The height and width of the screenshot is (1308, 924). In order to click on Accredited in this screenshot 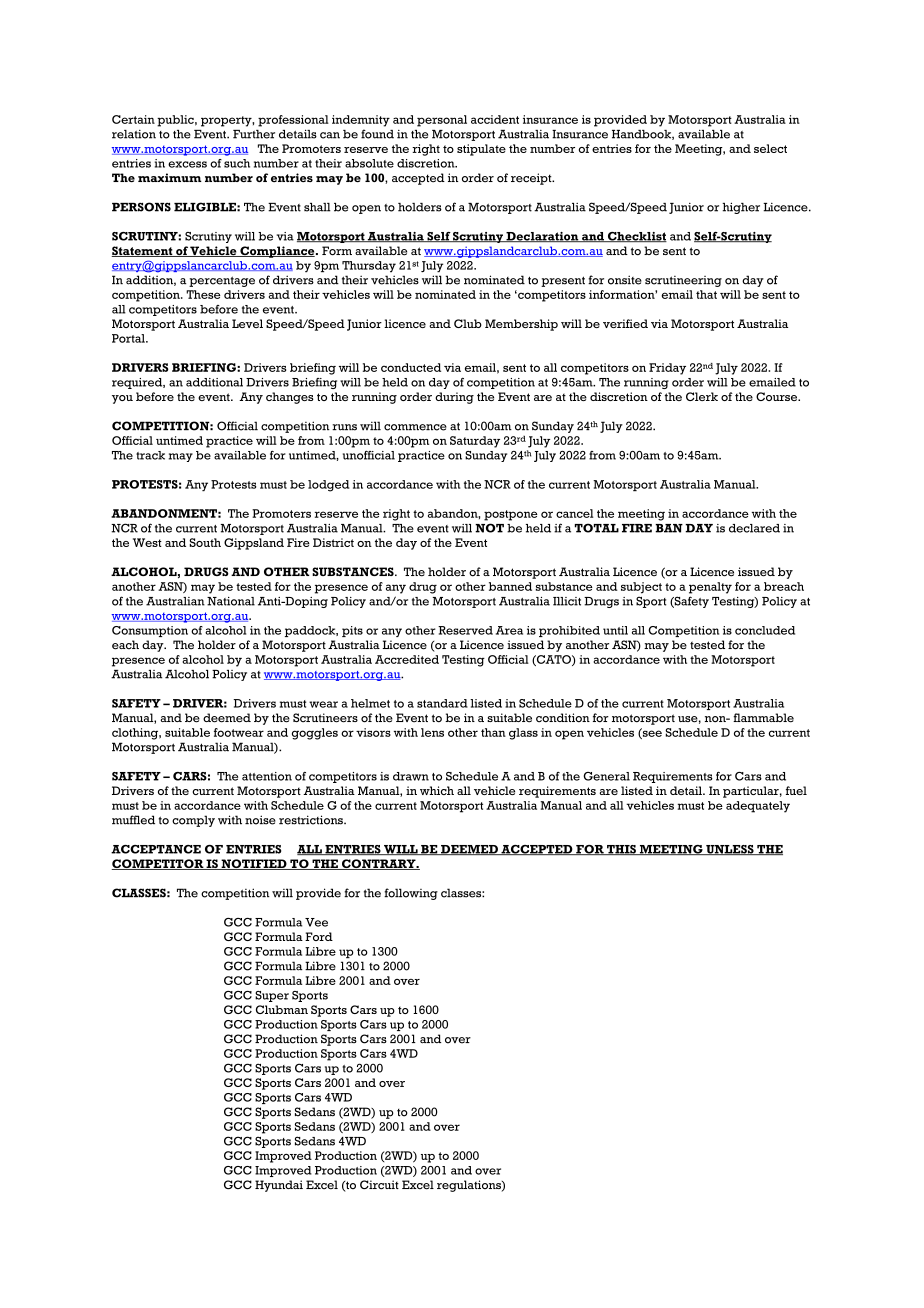, I will do `click(407, 659)`.
